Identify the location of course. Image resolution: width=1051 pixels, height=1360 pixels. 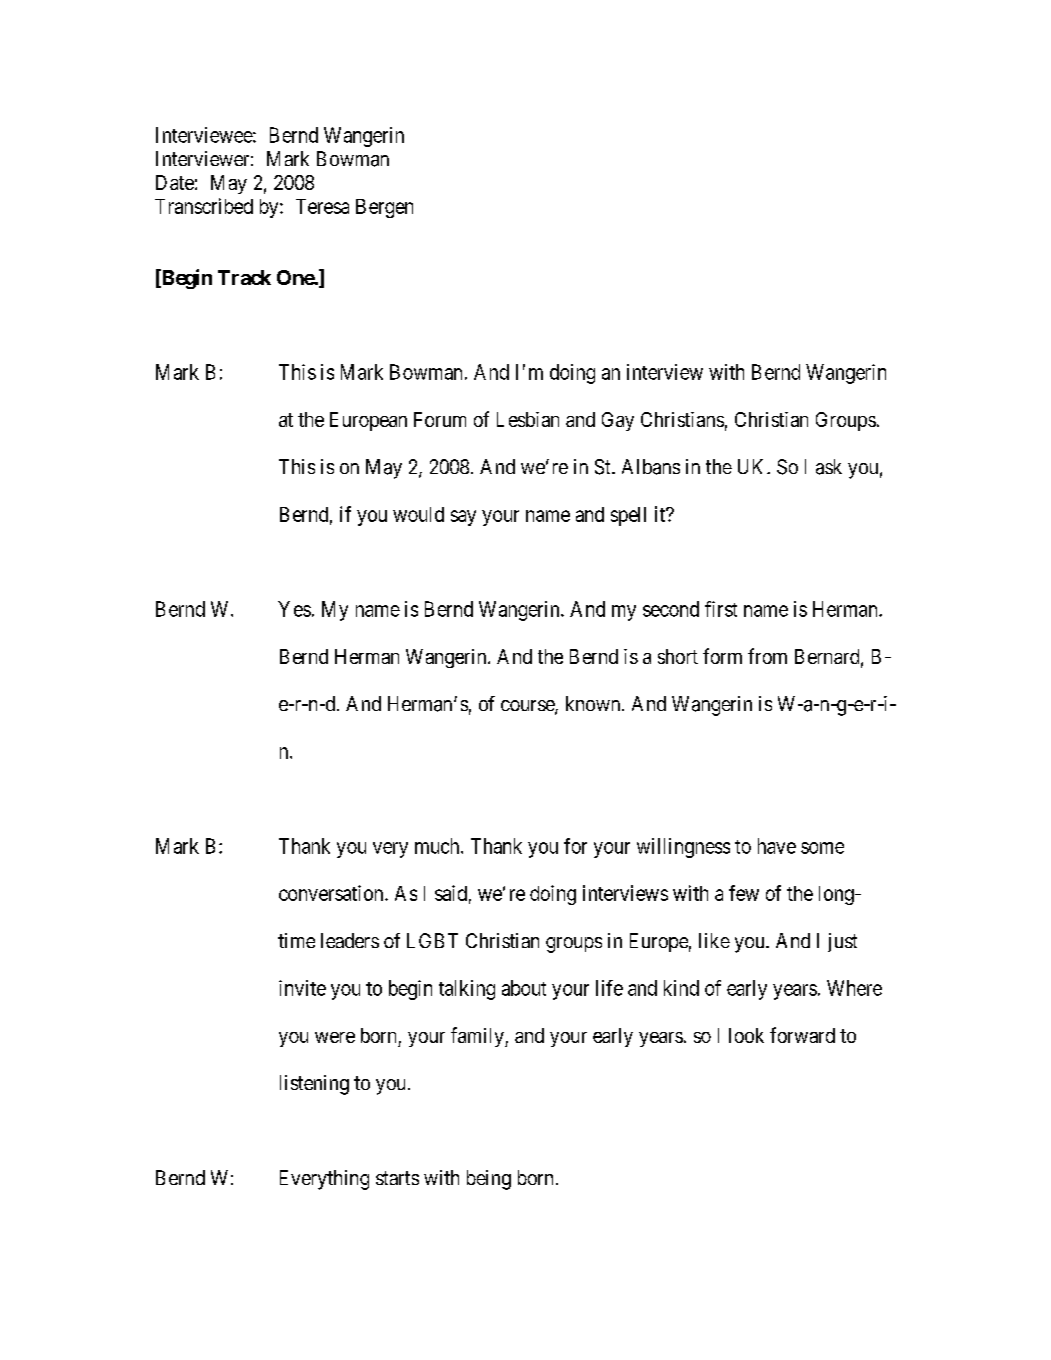
(528, 707).
